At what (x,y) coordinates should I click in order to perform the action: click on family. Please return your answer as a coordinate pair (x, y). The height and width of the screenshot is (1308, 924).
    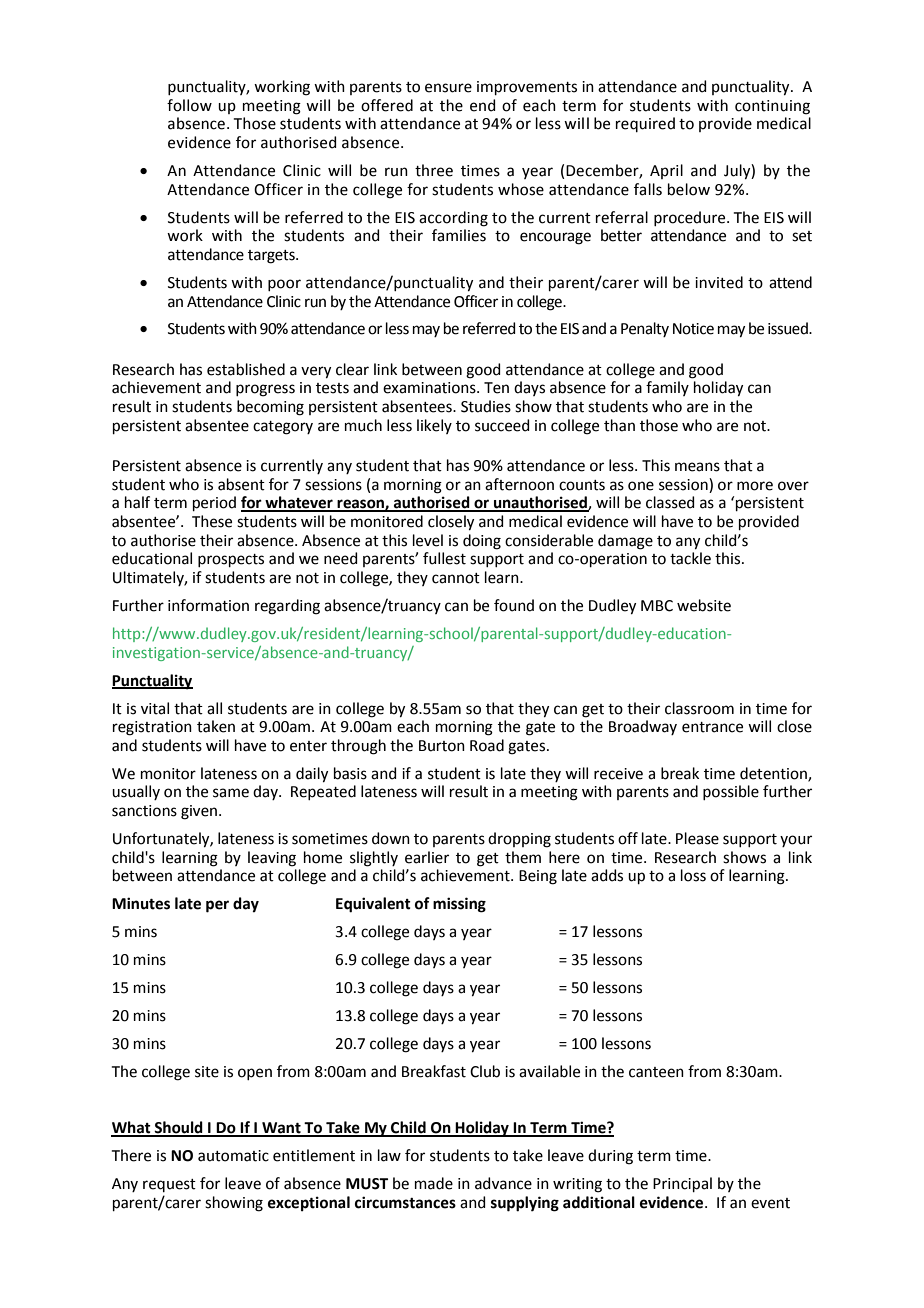
    Looking at the image, I should click on (667, 388).
